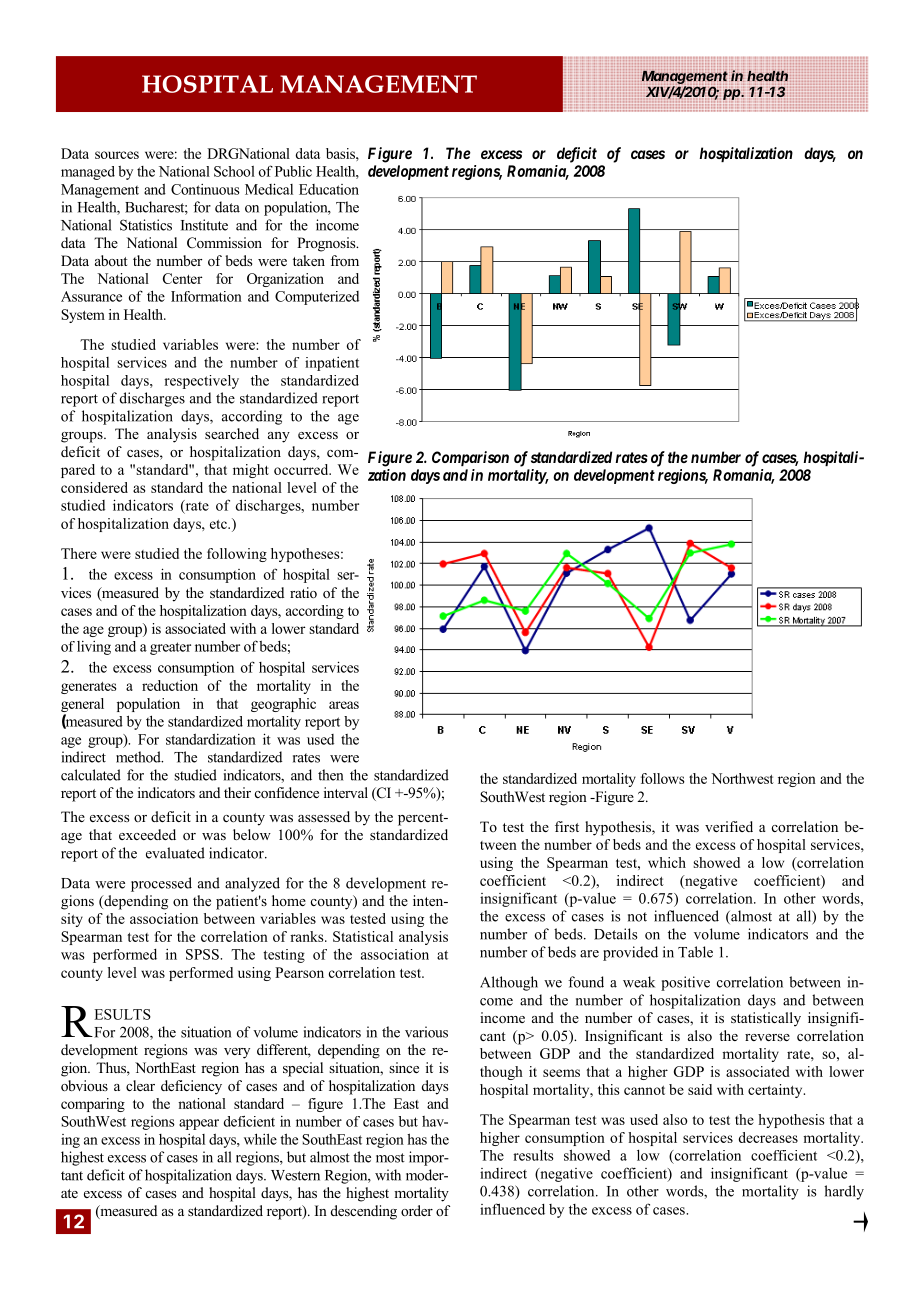 Image resolution: width=924 pixels, height=1308 pixels. Describe the element at coordinates (470, 458) in the screenshot. I see `Comparison` at that location.
